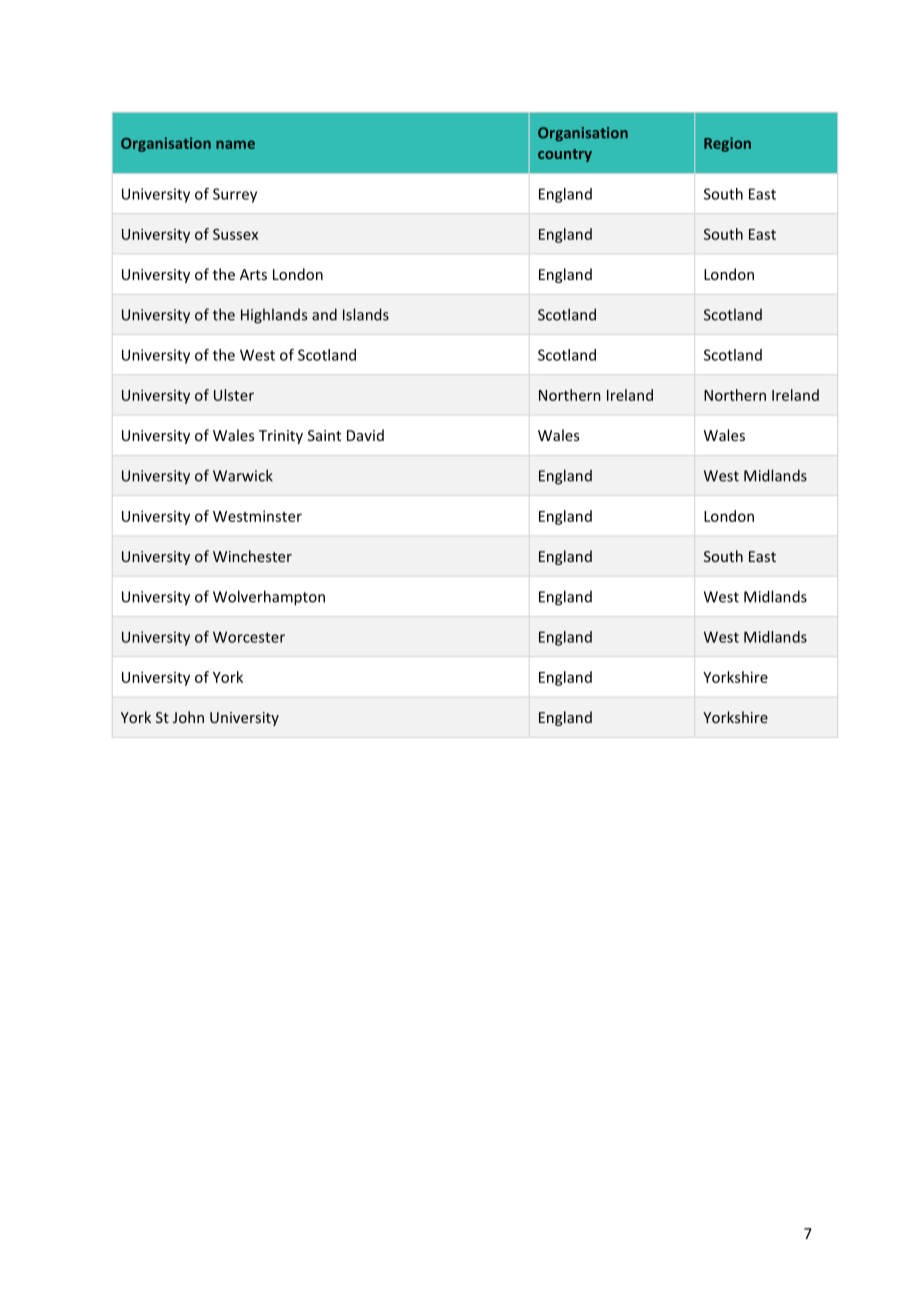 This image has width=924, height=1308. Describe the element at coordinates (269, 598) in the image. I see `Wolverhampton` at that location.
